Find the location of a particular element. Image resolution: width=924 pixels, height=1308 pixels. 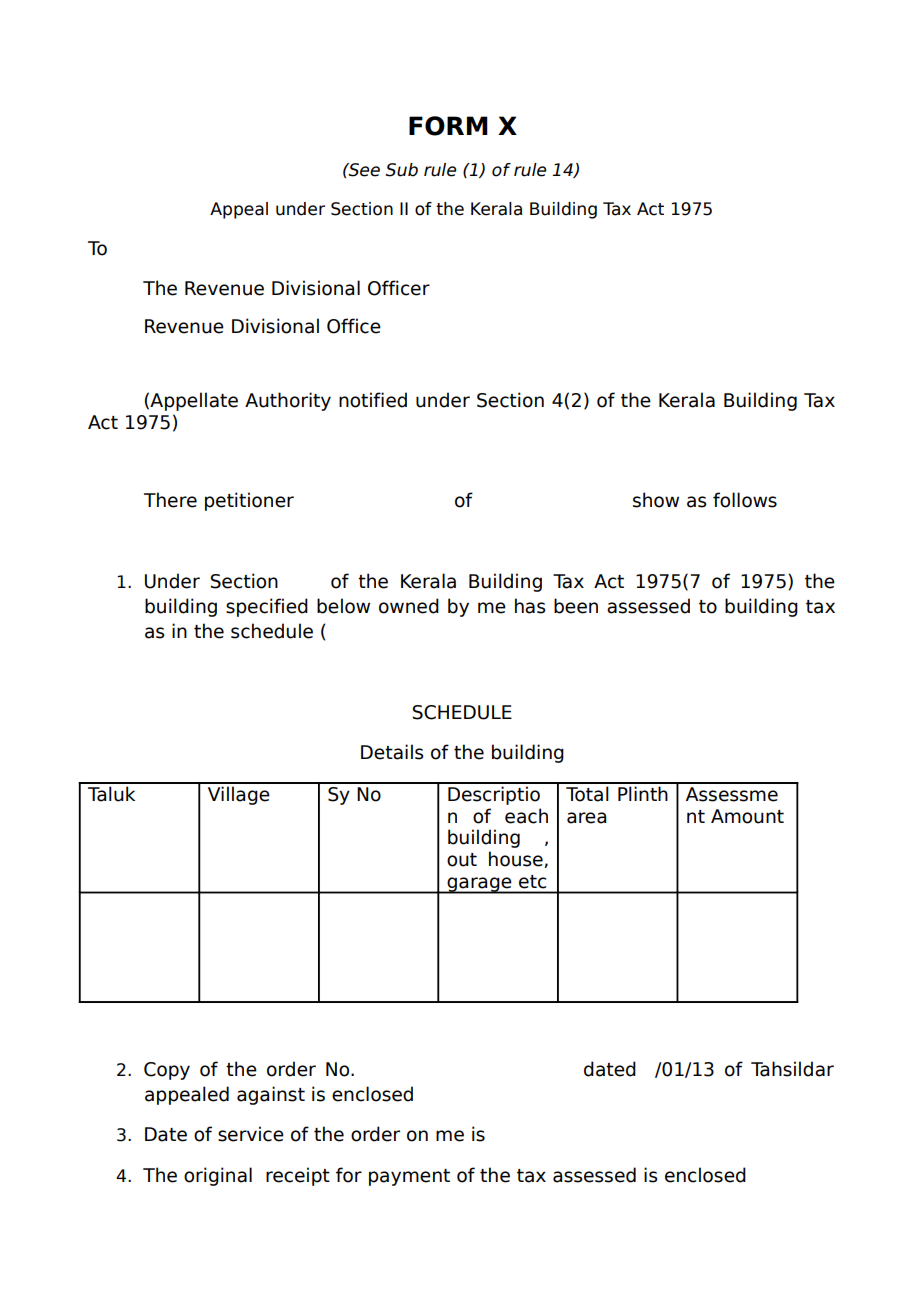

follows is located at coordinates (745, 500).
